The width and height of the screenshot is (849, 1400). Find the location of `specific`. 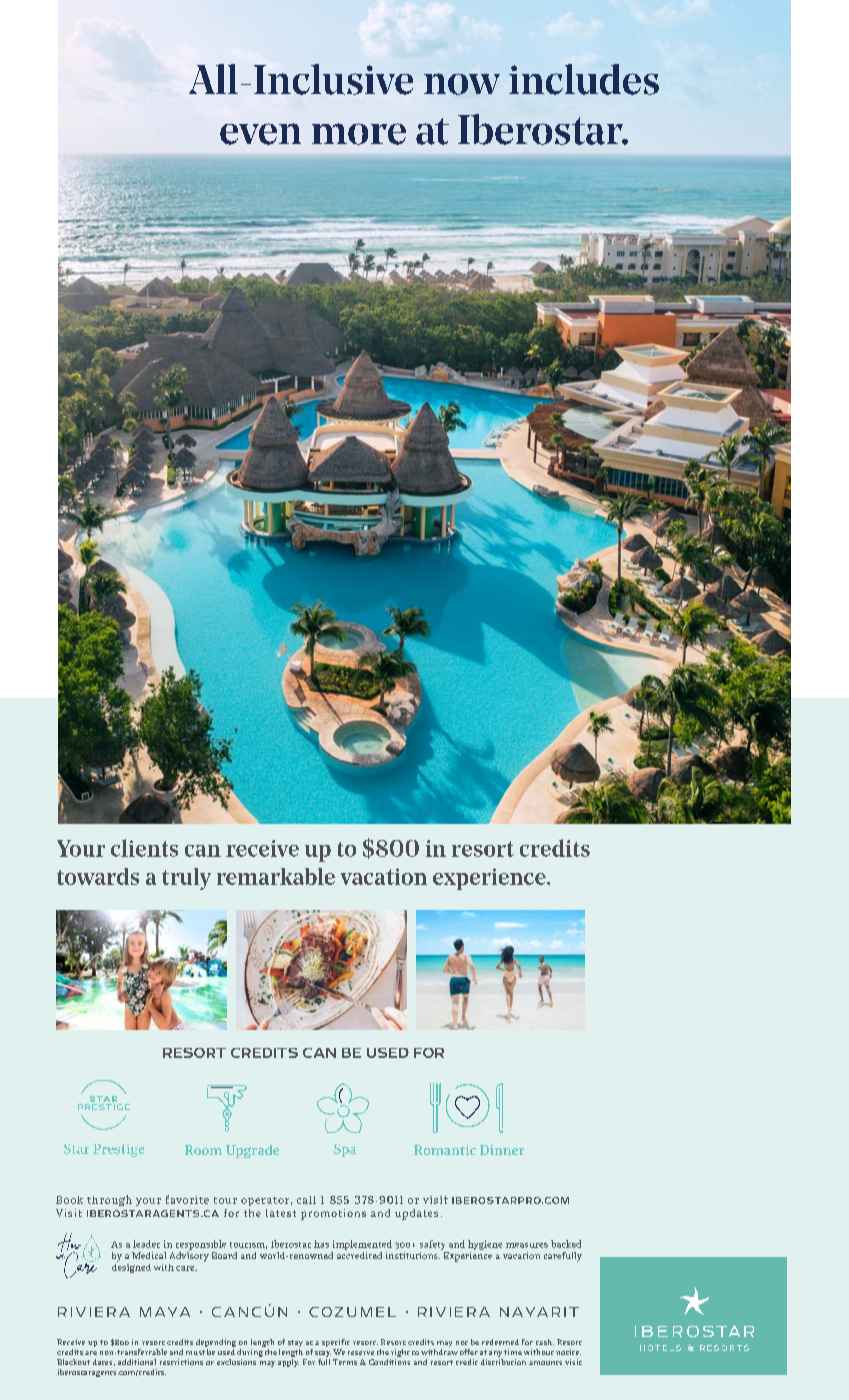

specific is located at coordinates (336, 1344).
